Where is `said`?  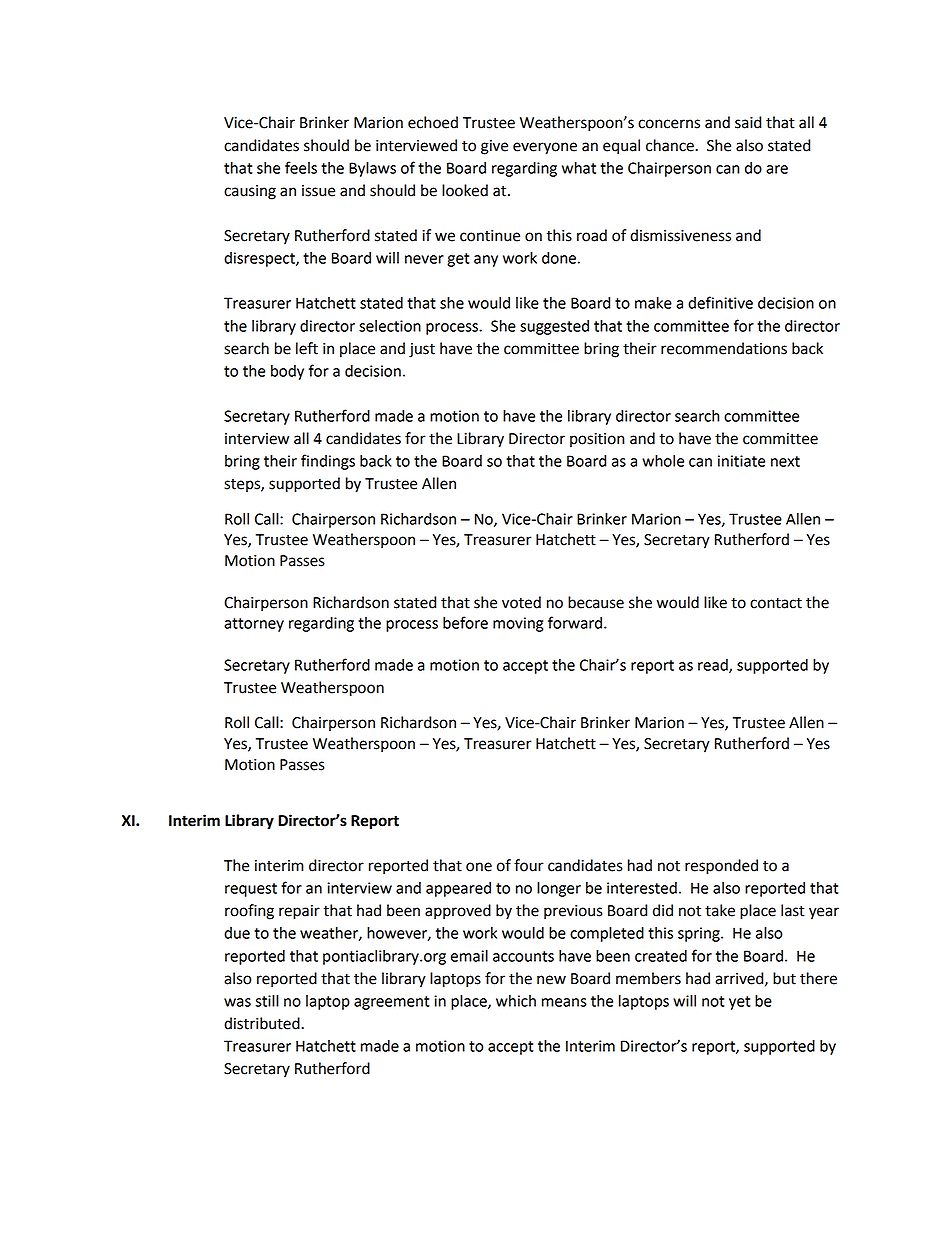
said is located at coordinates (748, 122).
